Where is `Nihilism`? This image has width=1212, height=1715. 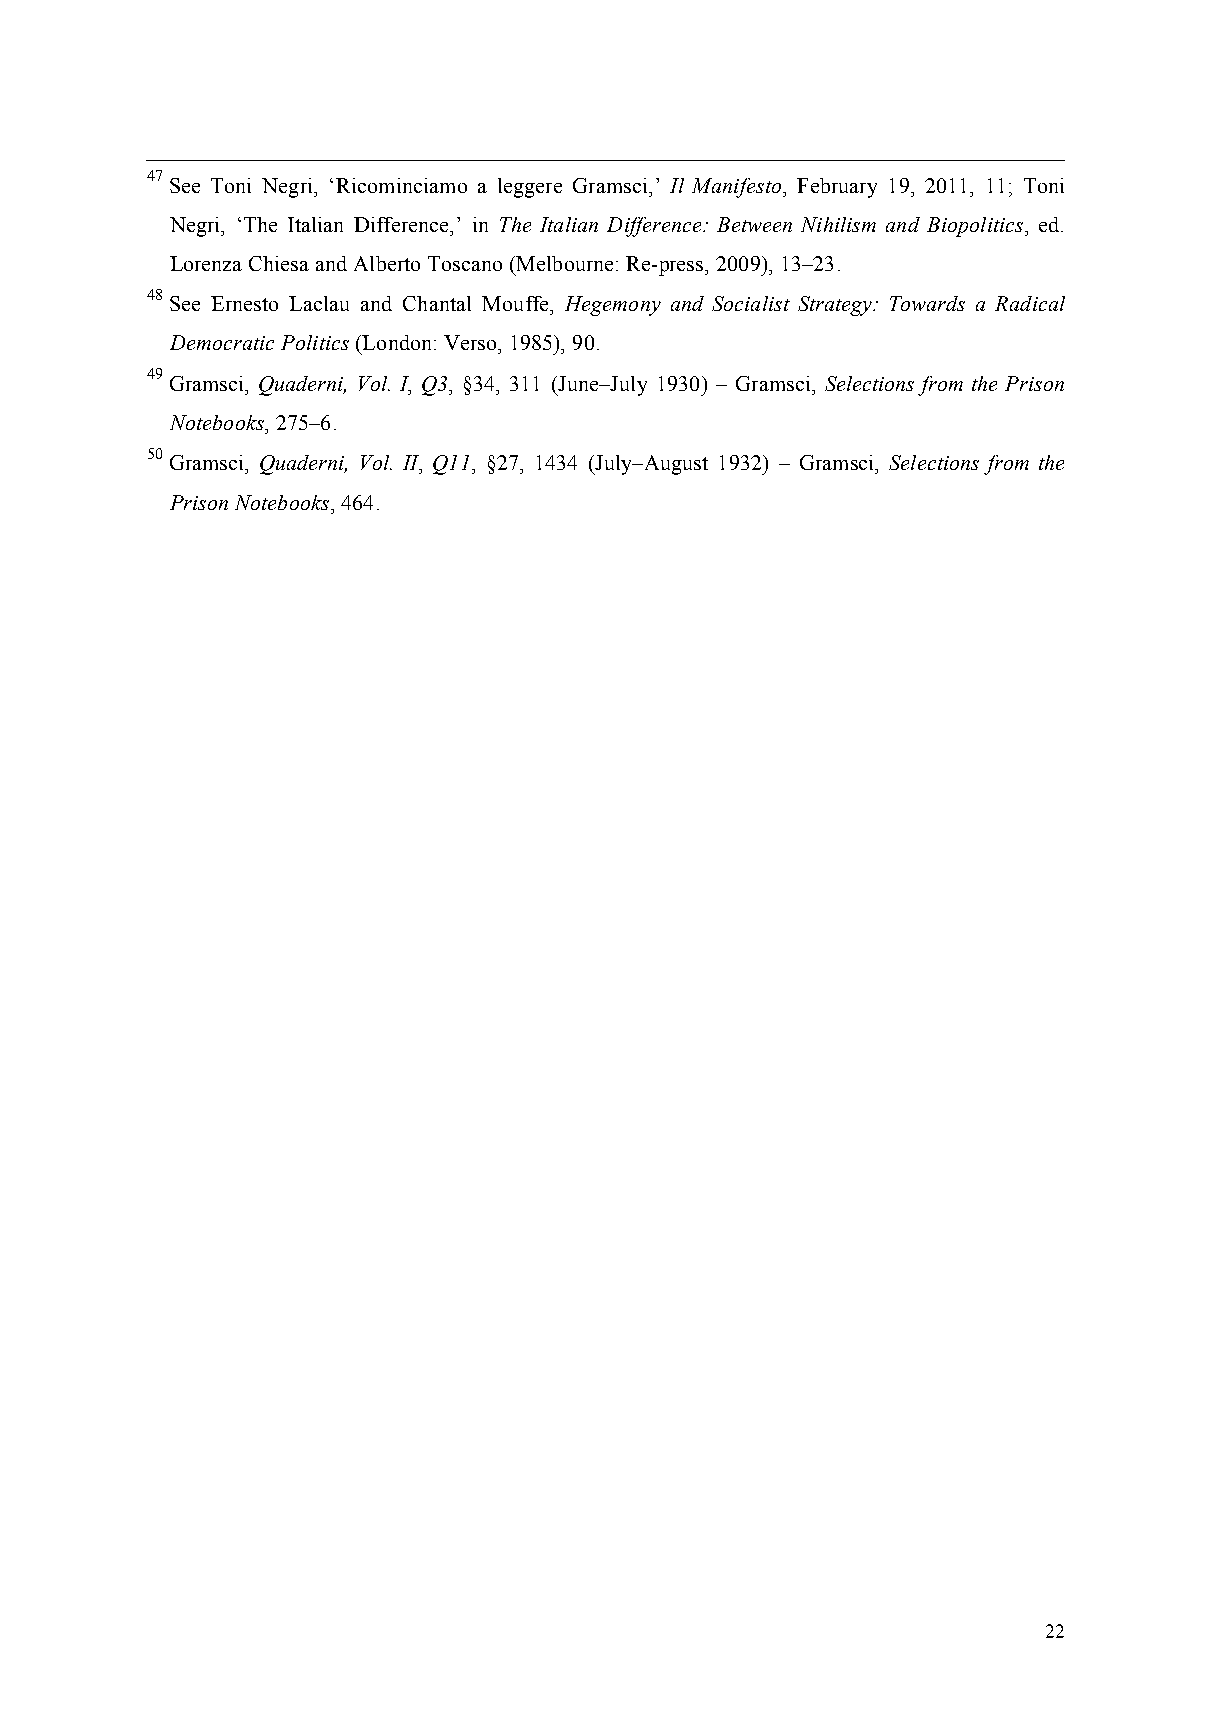
Nihilism is located at coordinates (838, 224).
